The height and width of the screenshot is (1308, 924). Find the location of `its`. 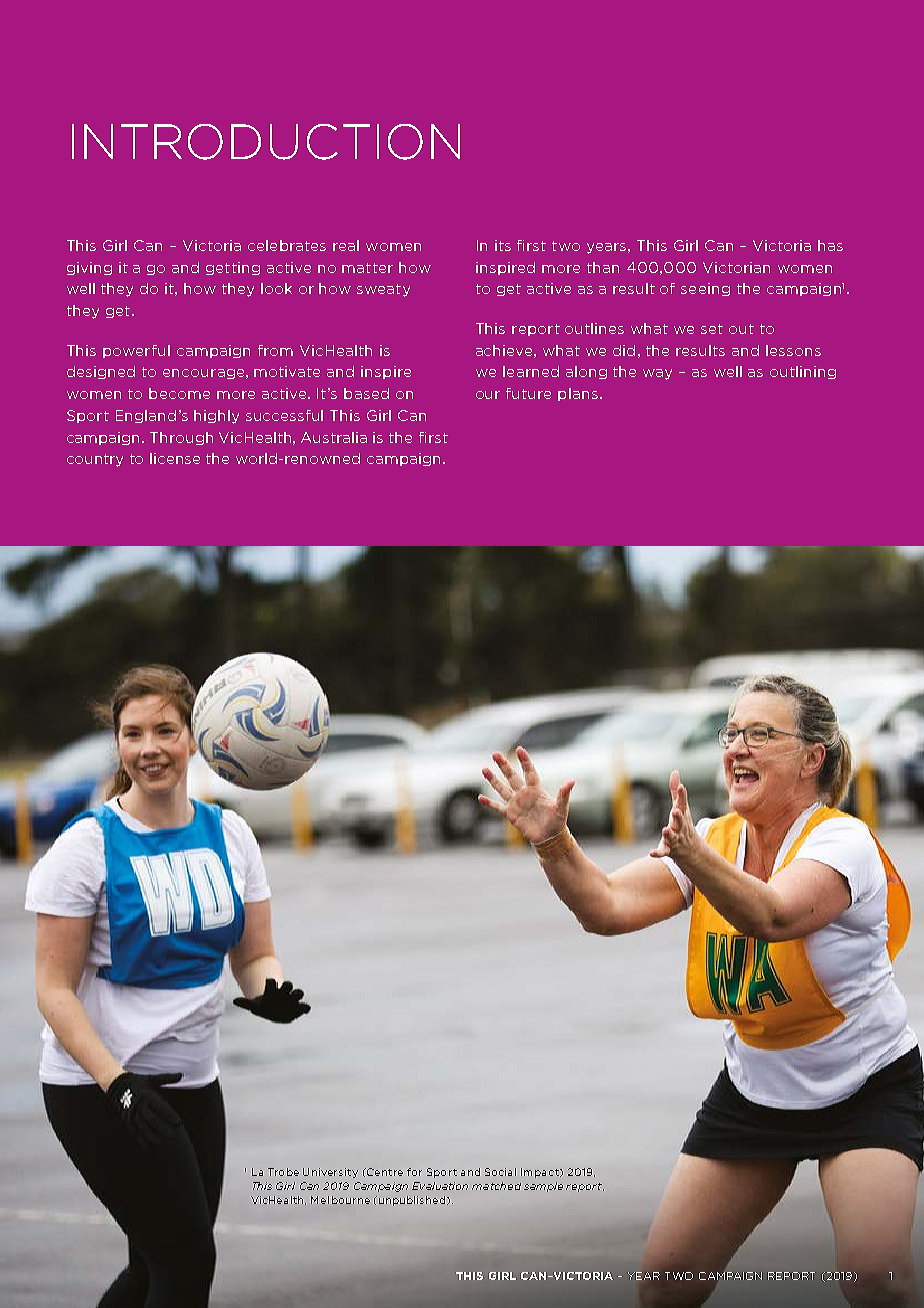

its is located at coordinates (503, 245).
